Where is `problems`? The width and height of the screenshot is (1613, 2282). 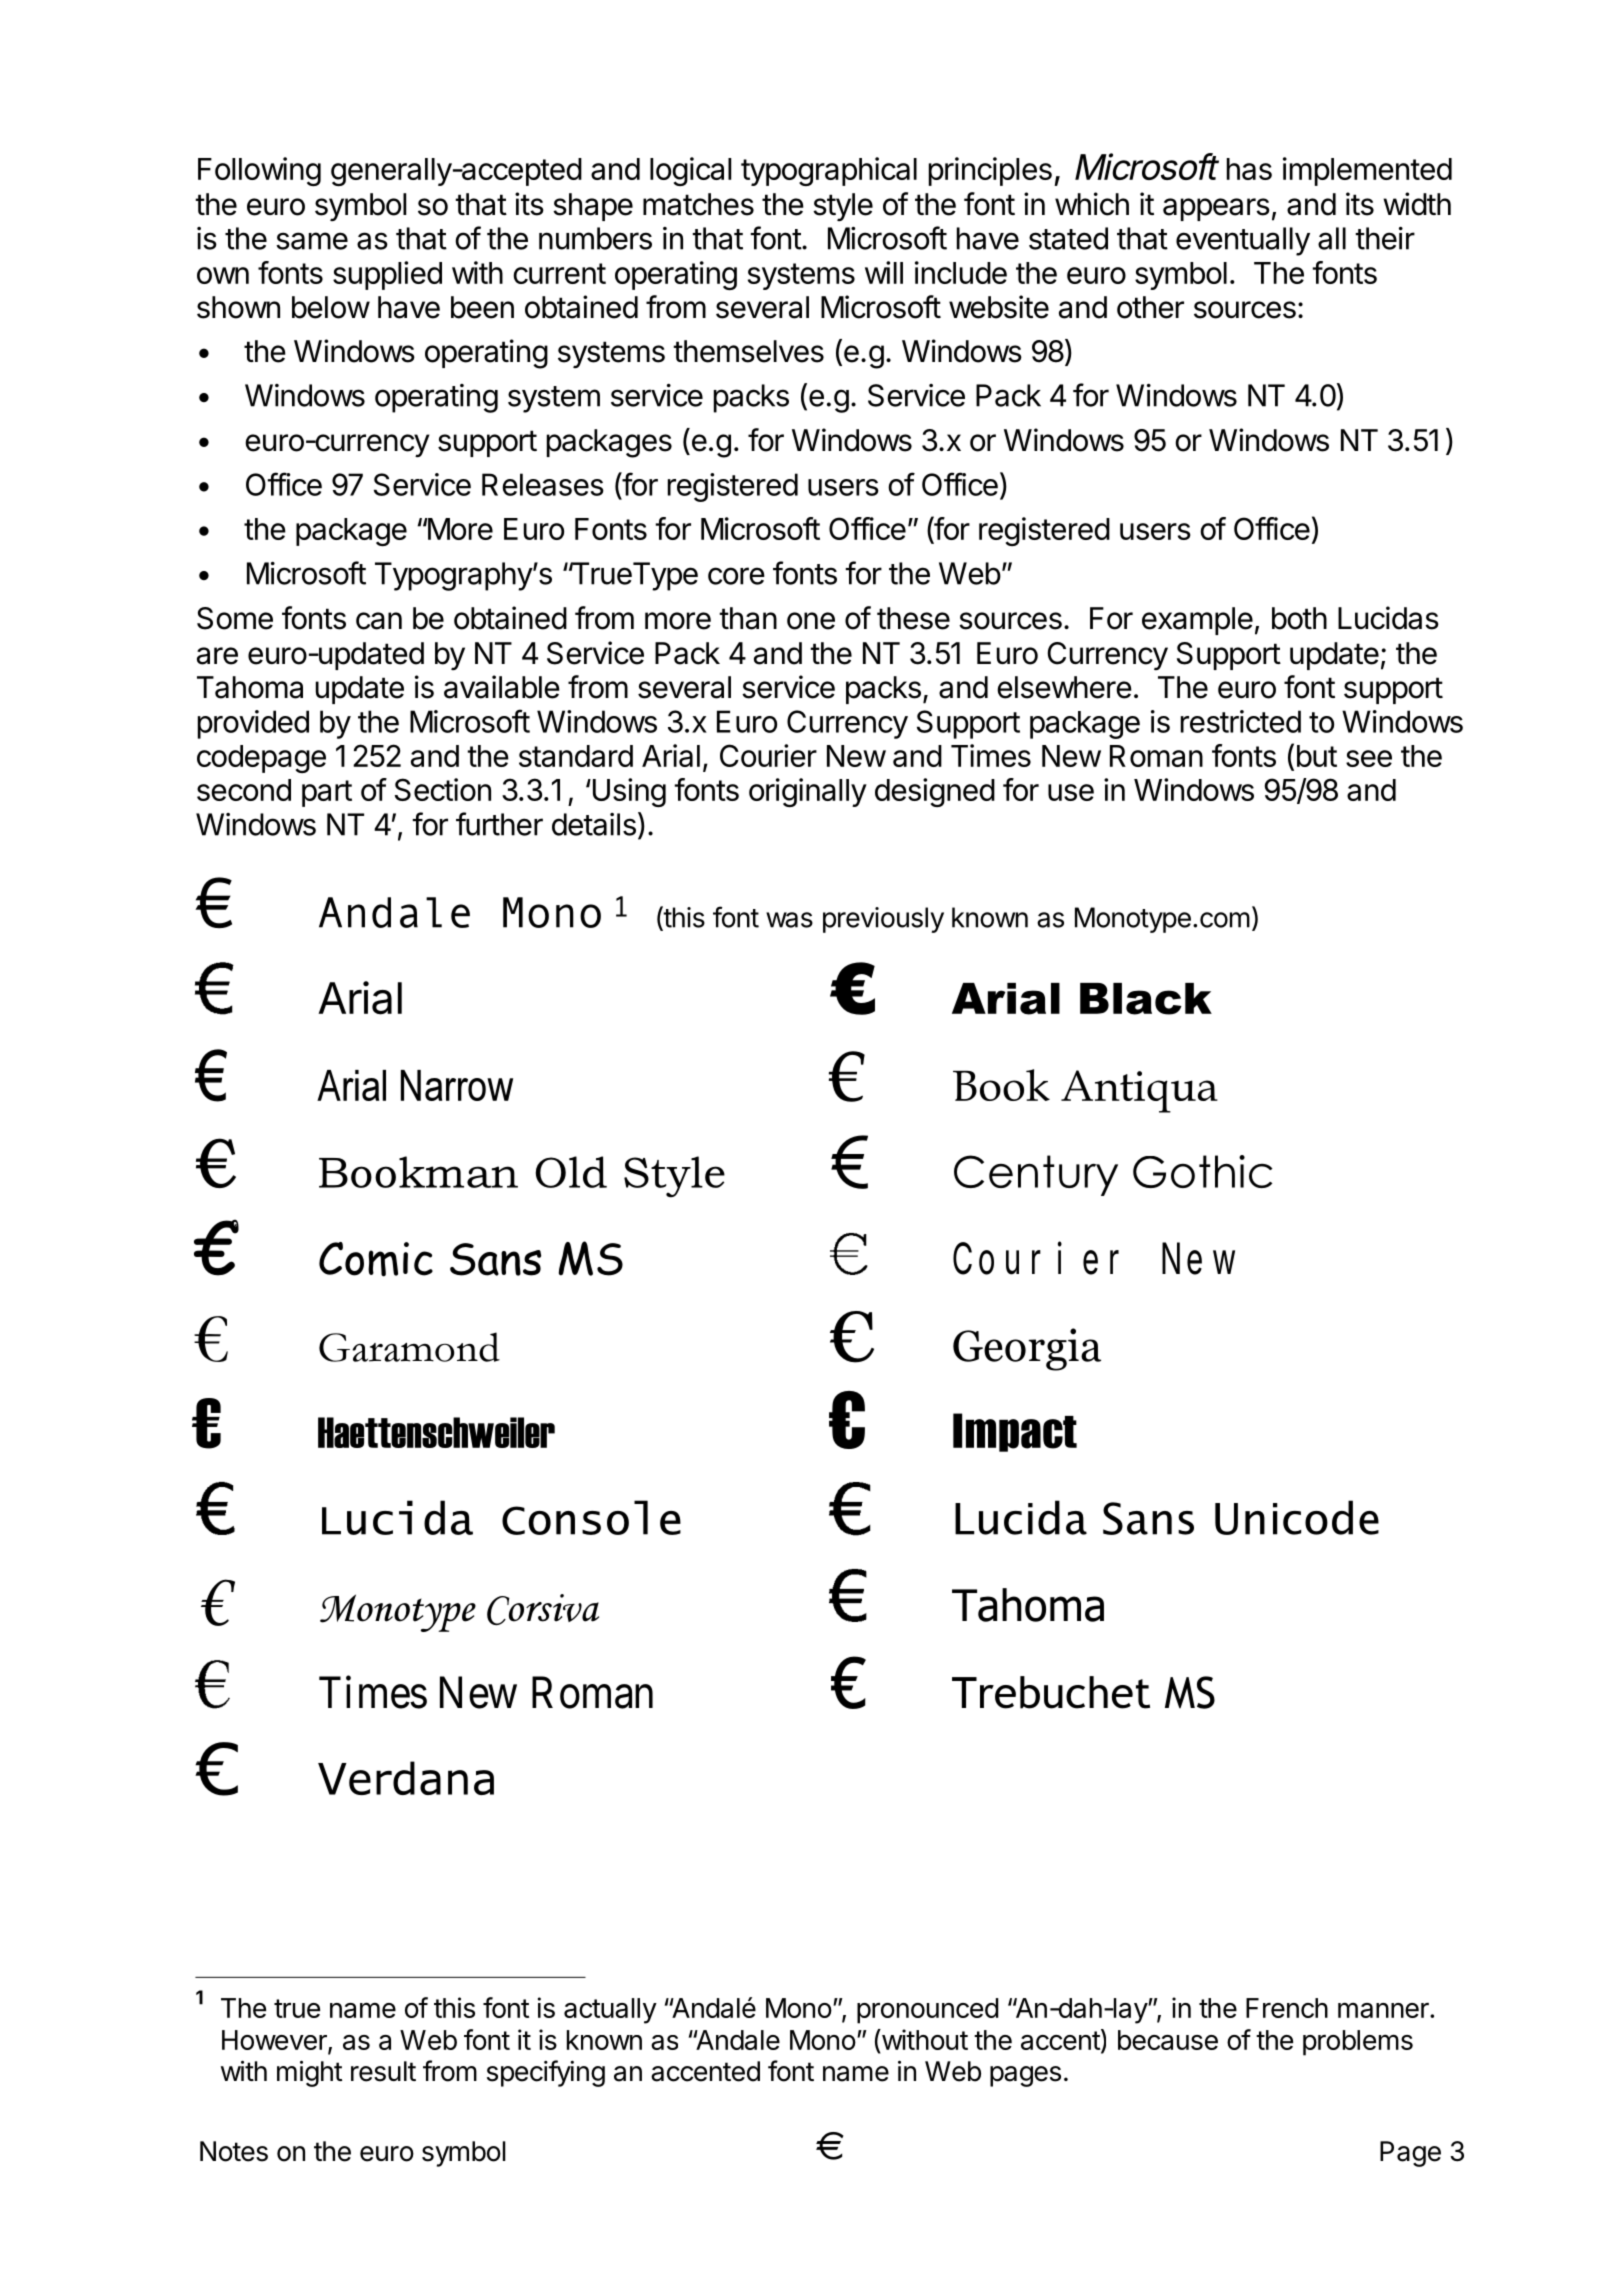
problems is located at coordinates (1358, 2043).
